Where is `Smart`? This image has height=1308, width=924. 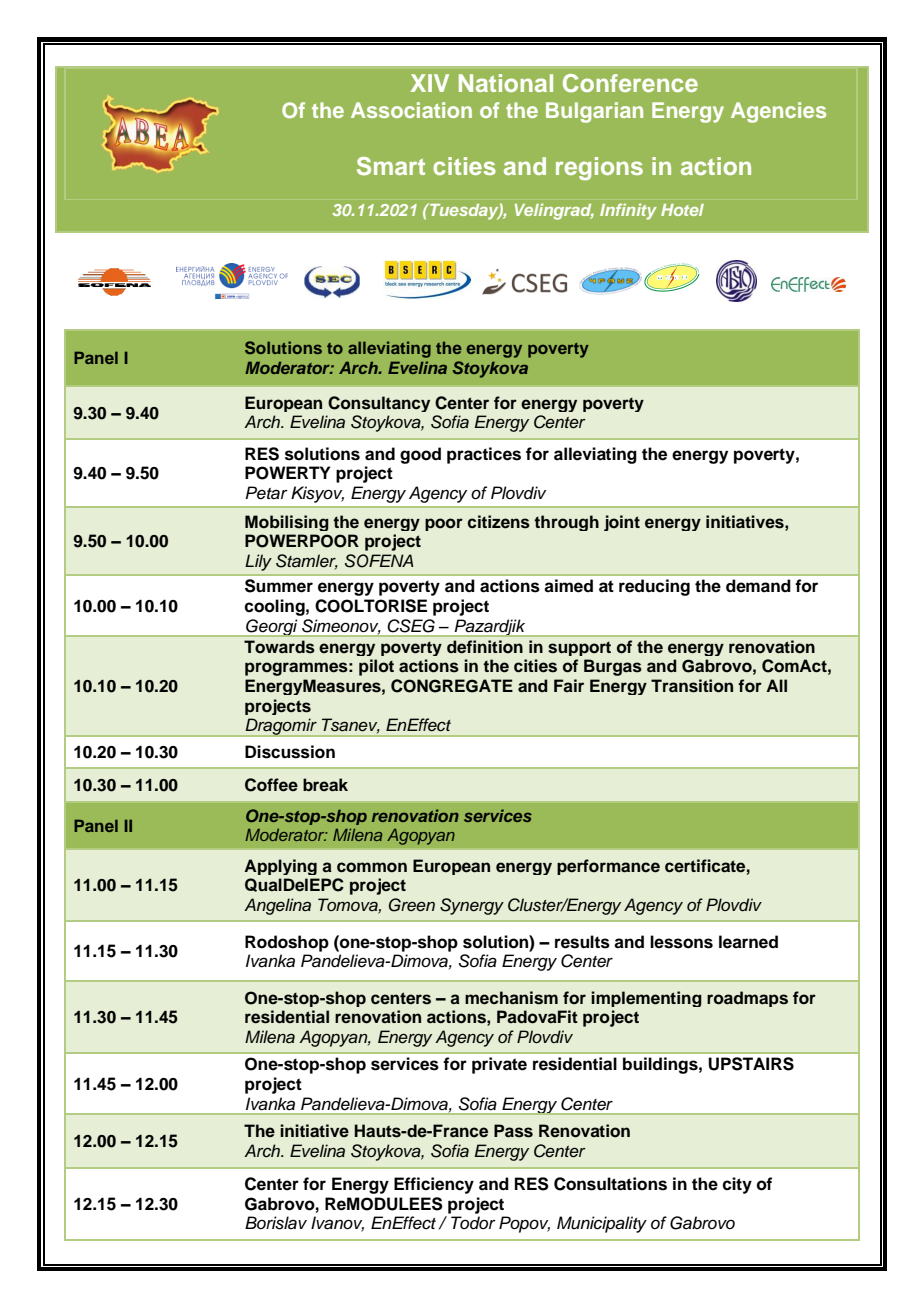
Smart is located at coordinates (391, 166).
